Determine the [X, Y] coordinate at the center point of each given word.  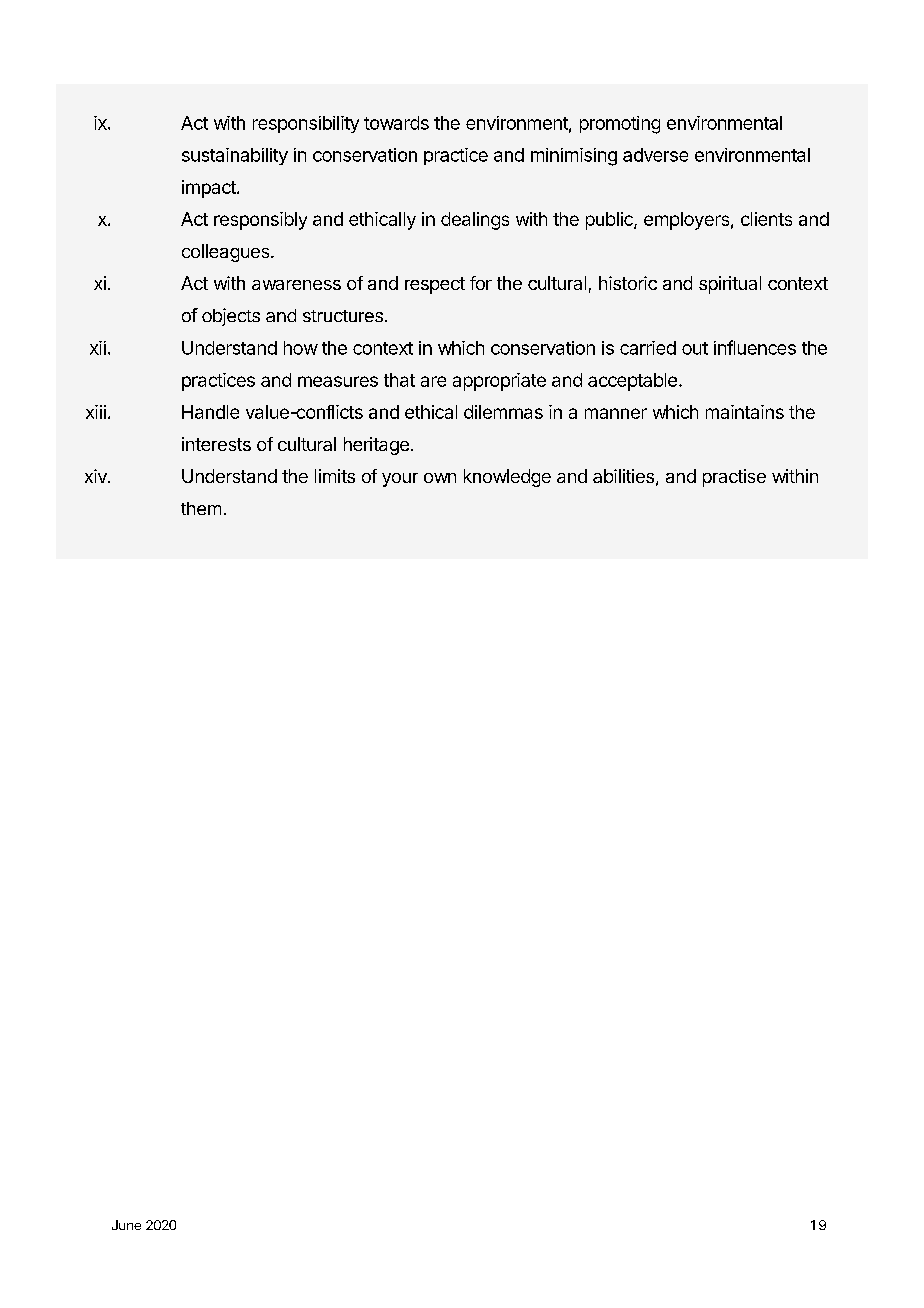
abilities [623, 476]
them [201, 508]
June [126, 1225]
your [400, 480]
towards [396, 123]
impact [210, 189]
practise [734, 478]
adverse [655, 155]
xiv [97, 476]
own [440, 478]
